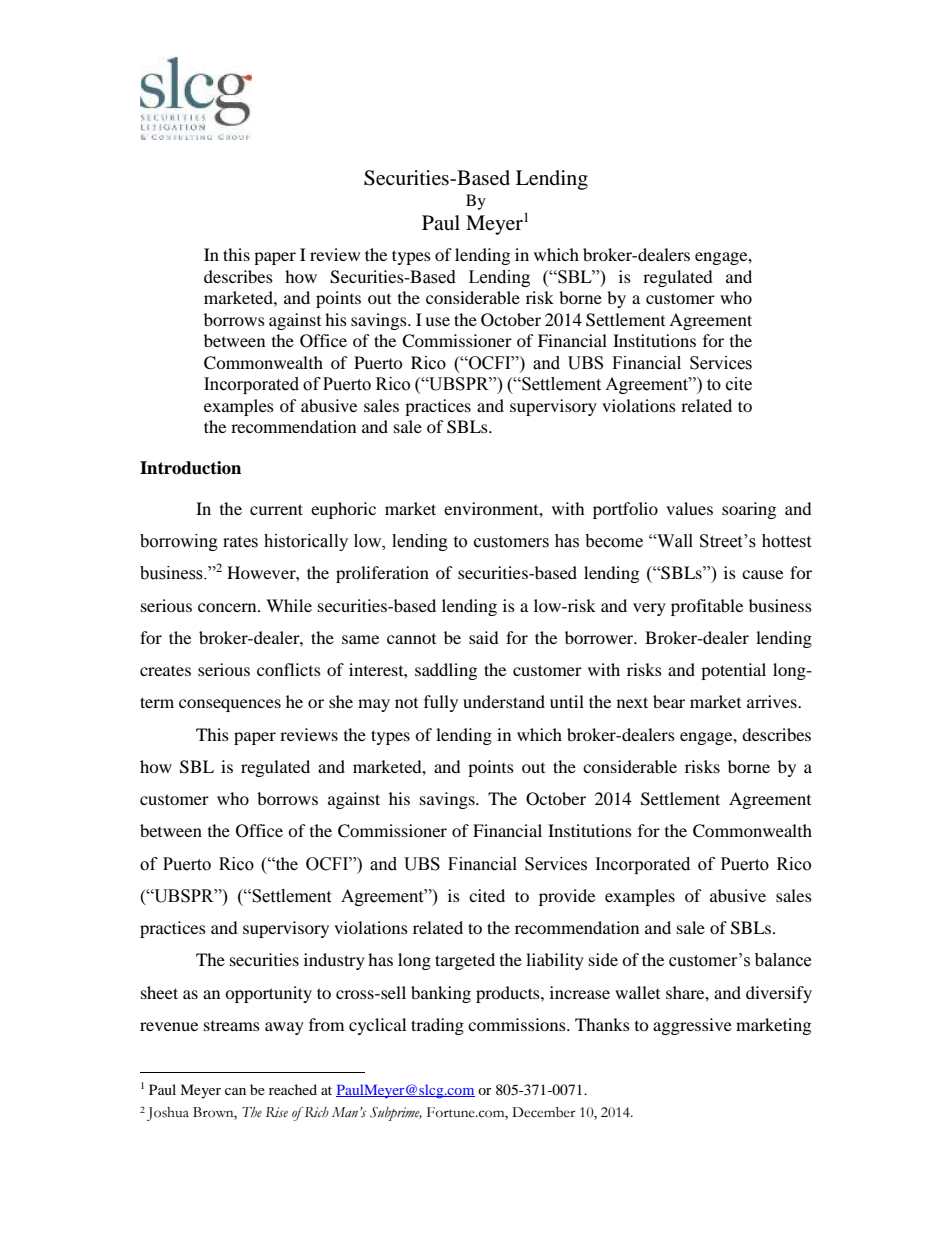 The width and height of the image is (952, 1233). Describe the element at coordinates (504, 701) in the image. I see `understand` at that location.
